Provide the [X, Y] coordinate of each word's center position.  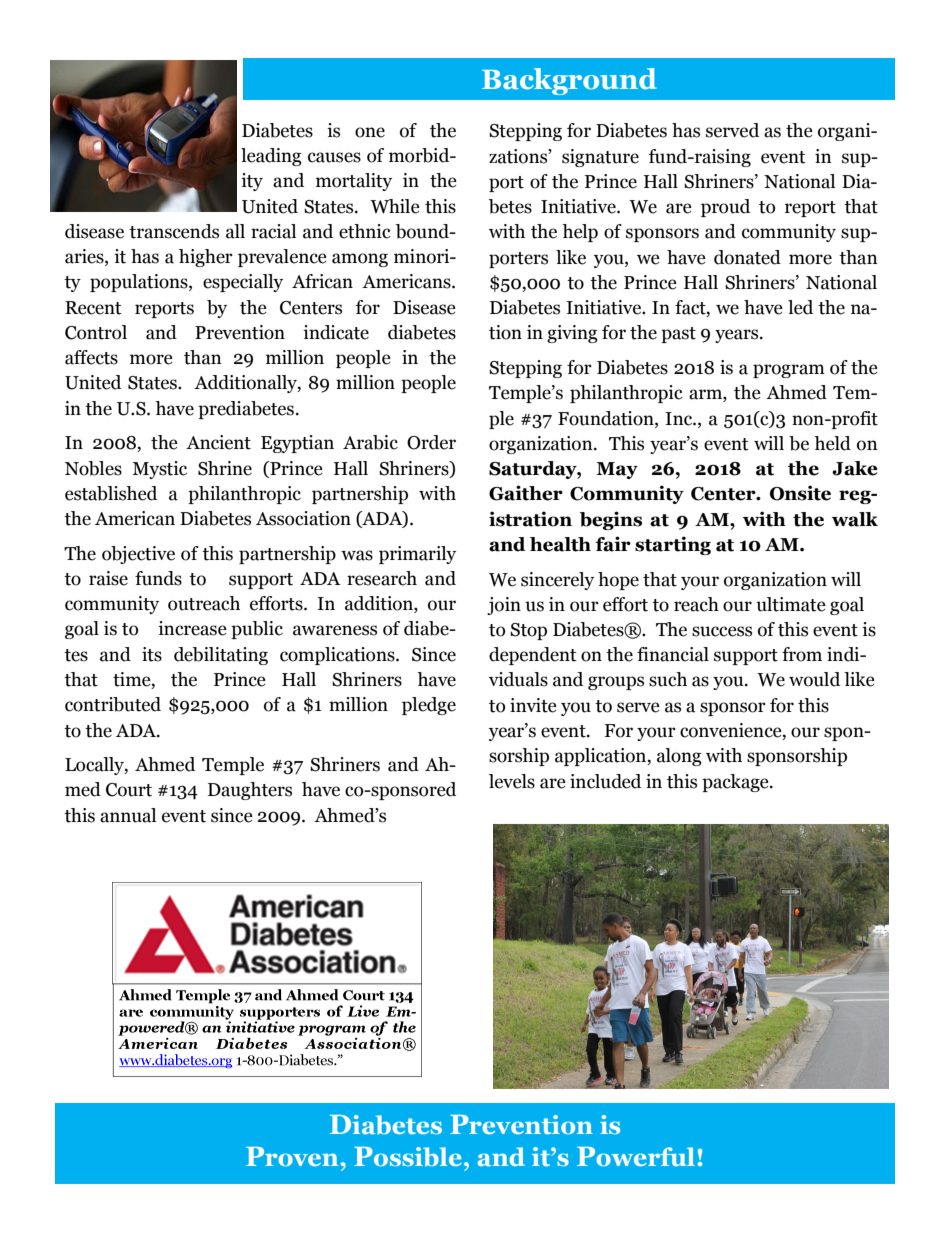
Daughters [250, 791]
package [736, 783]
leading [271, 157]
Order [431, 442]
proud [725, 208]
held [832, 443]
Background [569, 81]
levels [512, 781]
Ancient [218, 442]
